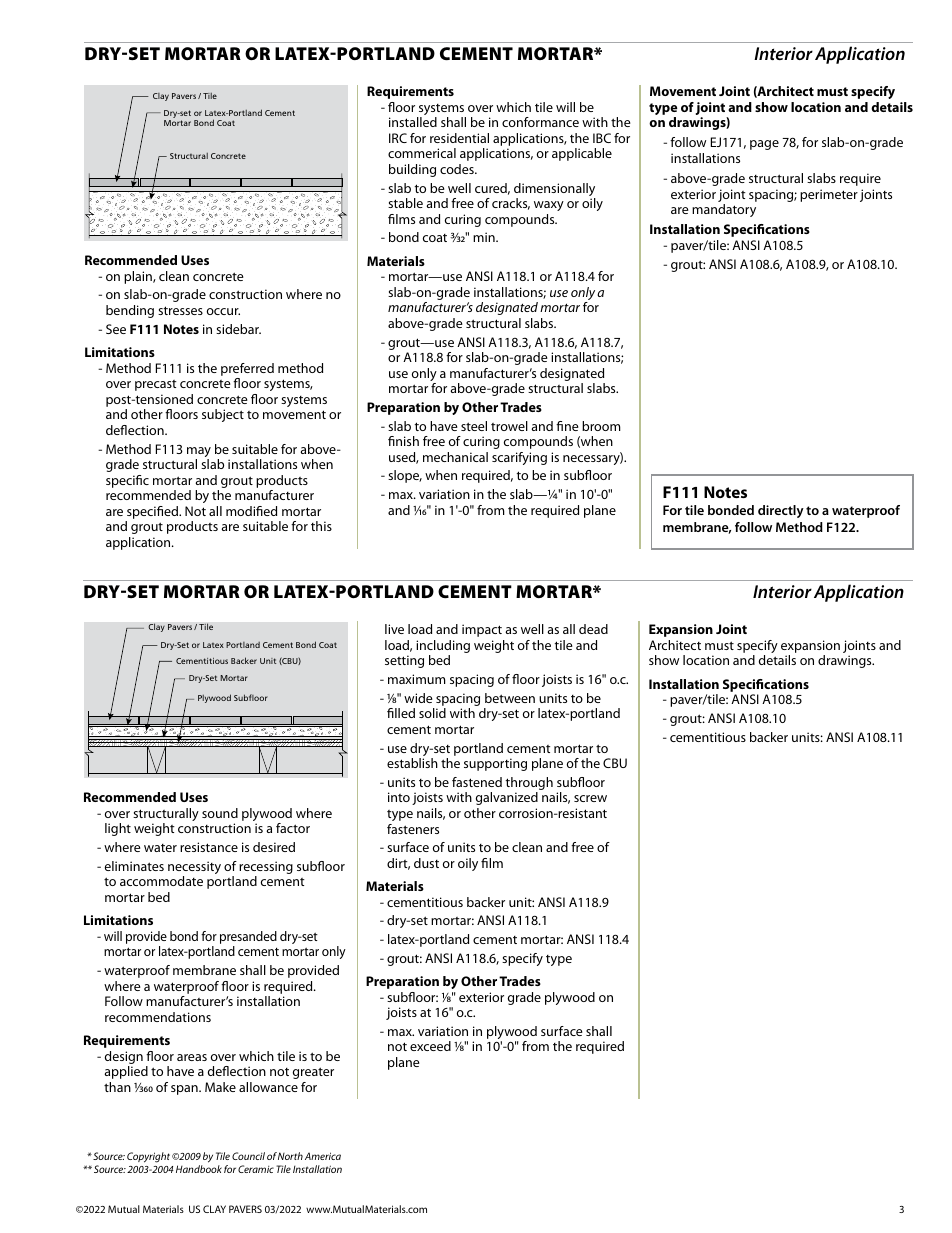  I want to click on sound, so click(220, 813).
